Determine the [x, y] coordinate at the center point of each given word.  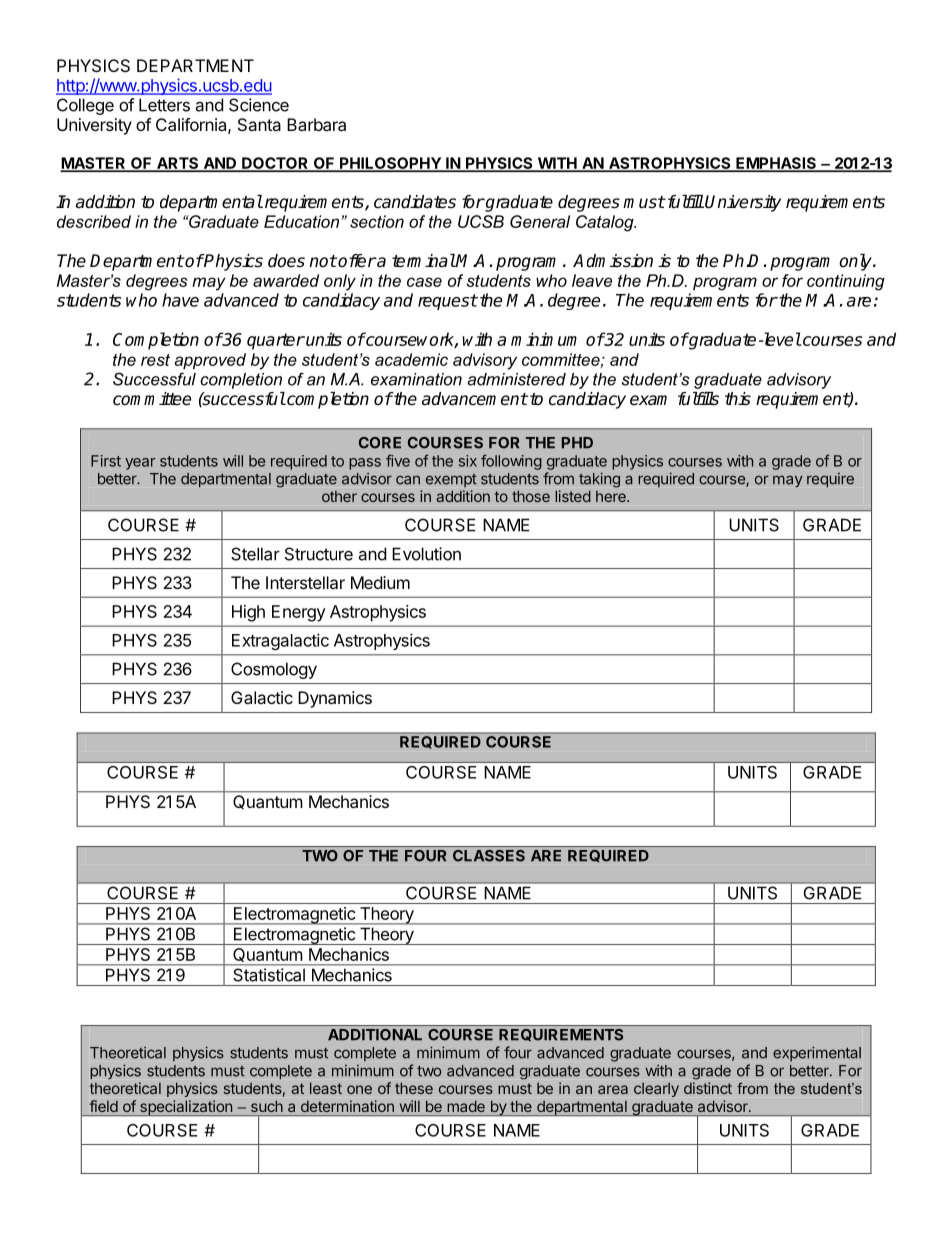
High [248, 613]
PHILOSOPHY [390, 164]
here [612, 496]
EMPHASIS [776, 164]
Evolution [426, 554]
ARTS [178, 164]
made [466, 1106]
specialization [186, 1108]
